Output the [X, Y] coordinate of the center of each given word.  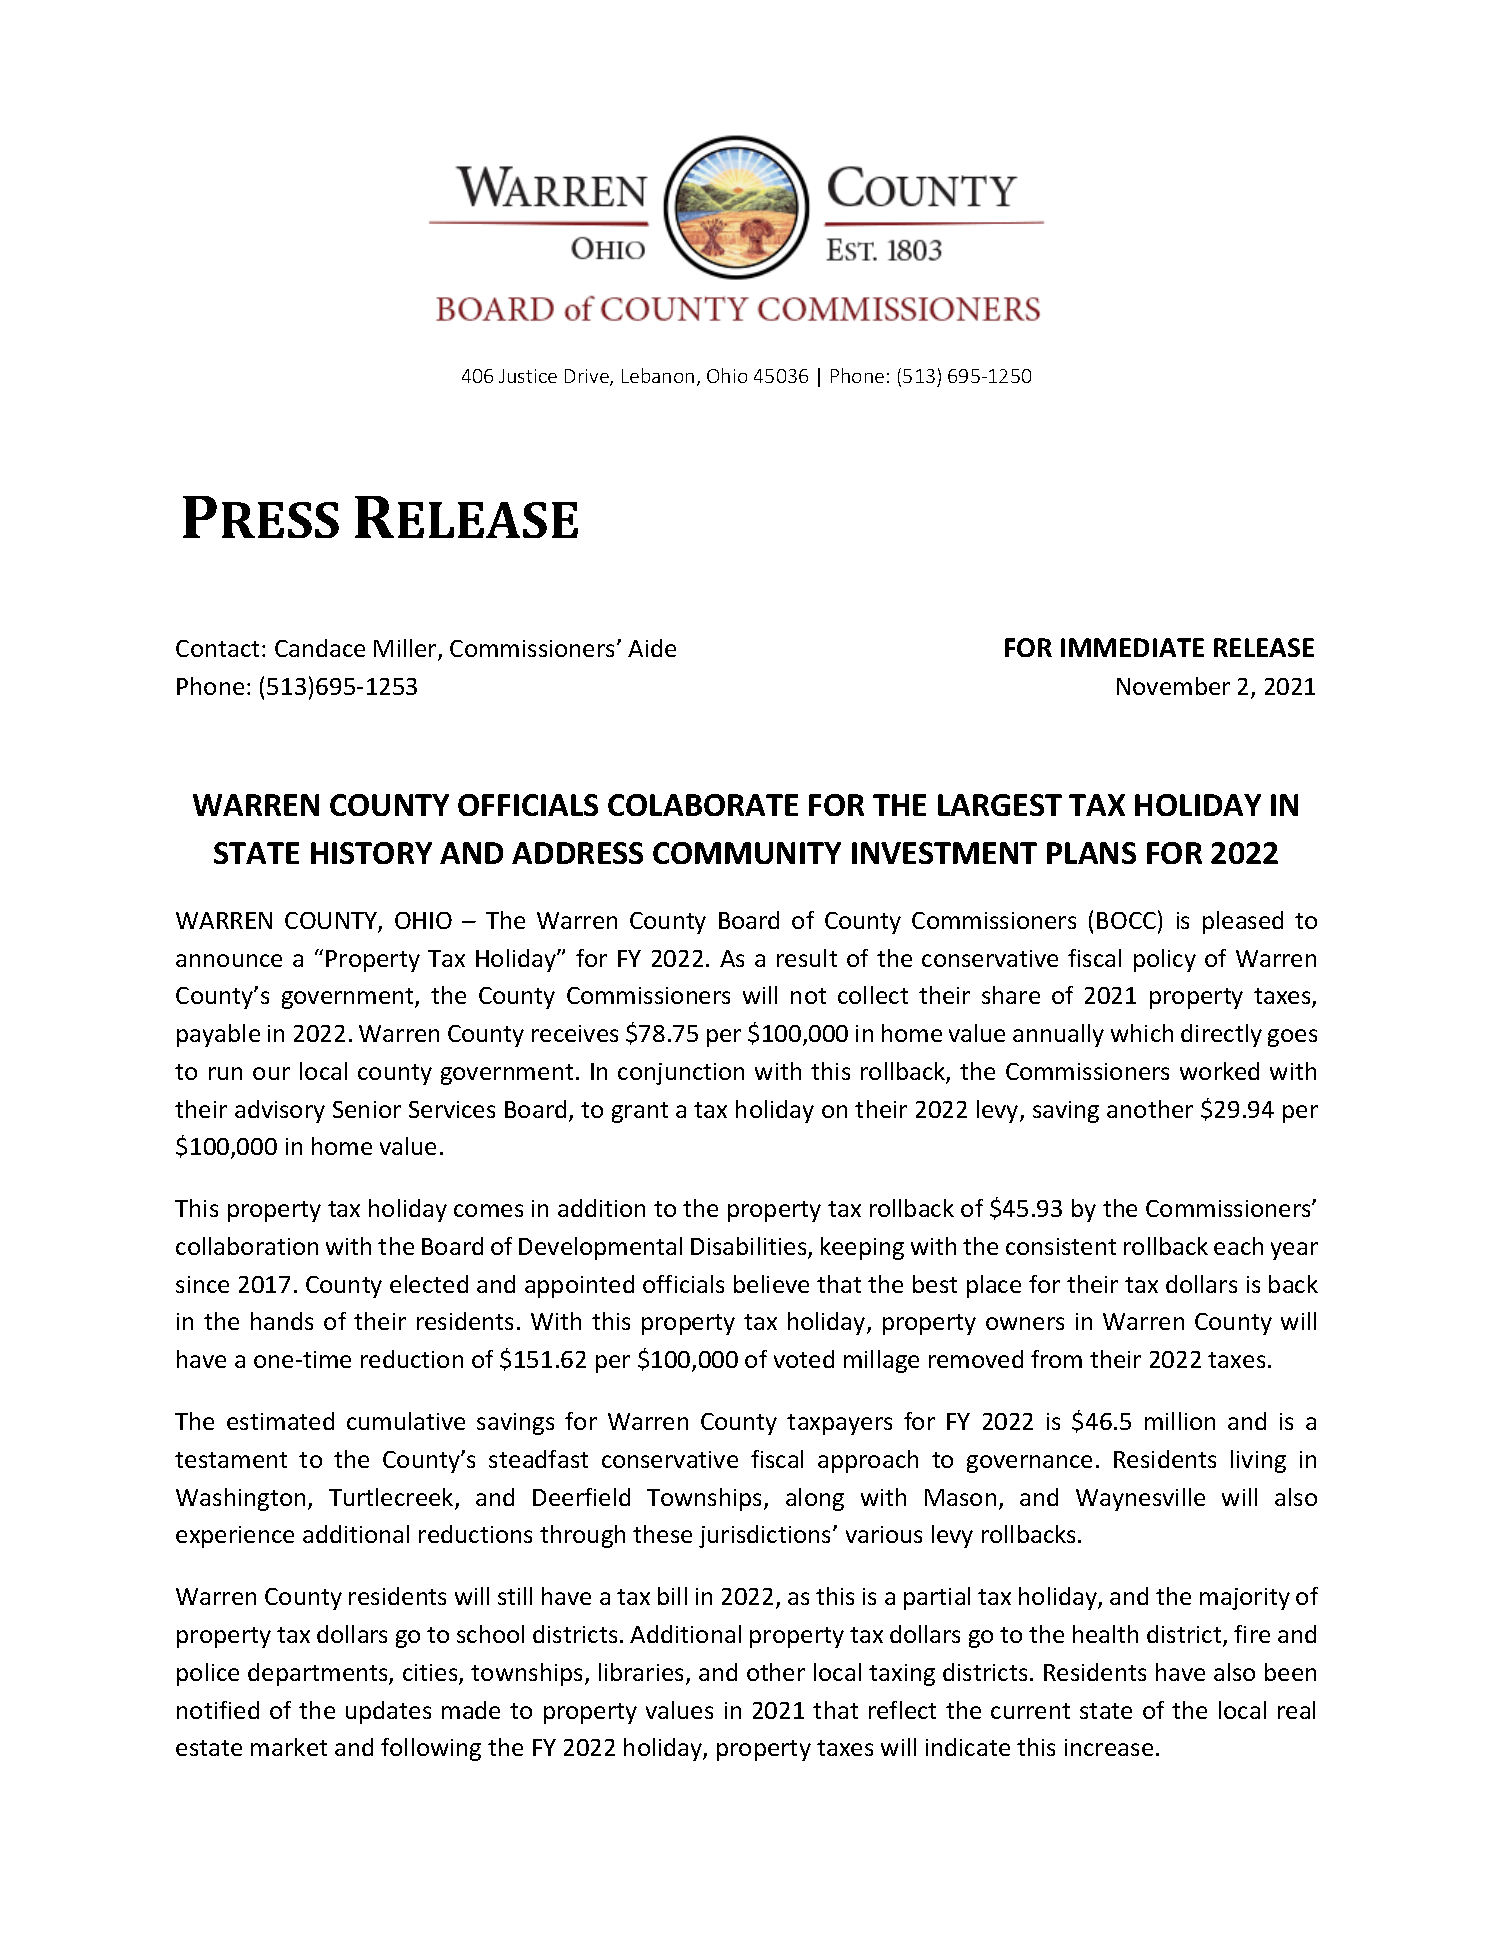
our [271, 1073]
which [1142, 1033]
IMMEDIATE [1132, 647]
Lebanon [658, 375]
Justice [528, 376]
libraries [643, 1673]
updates [388, 1712]
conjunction [681, 1074]
